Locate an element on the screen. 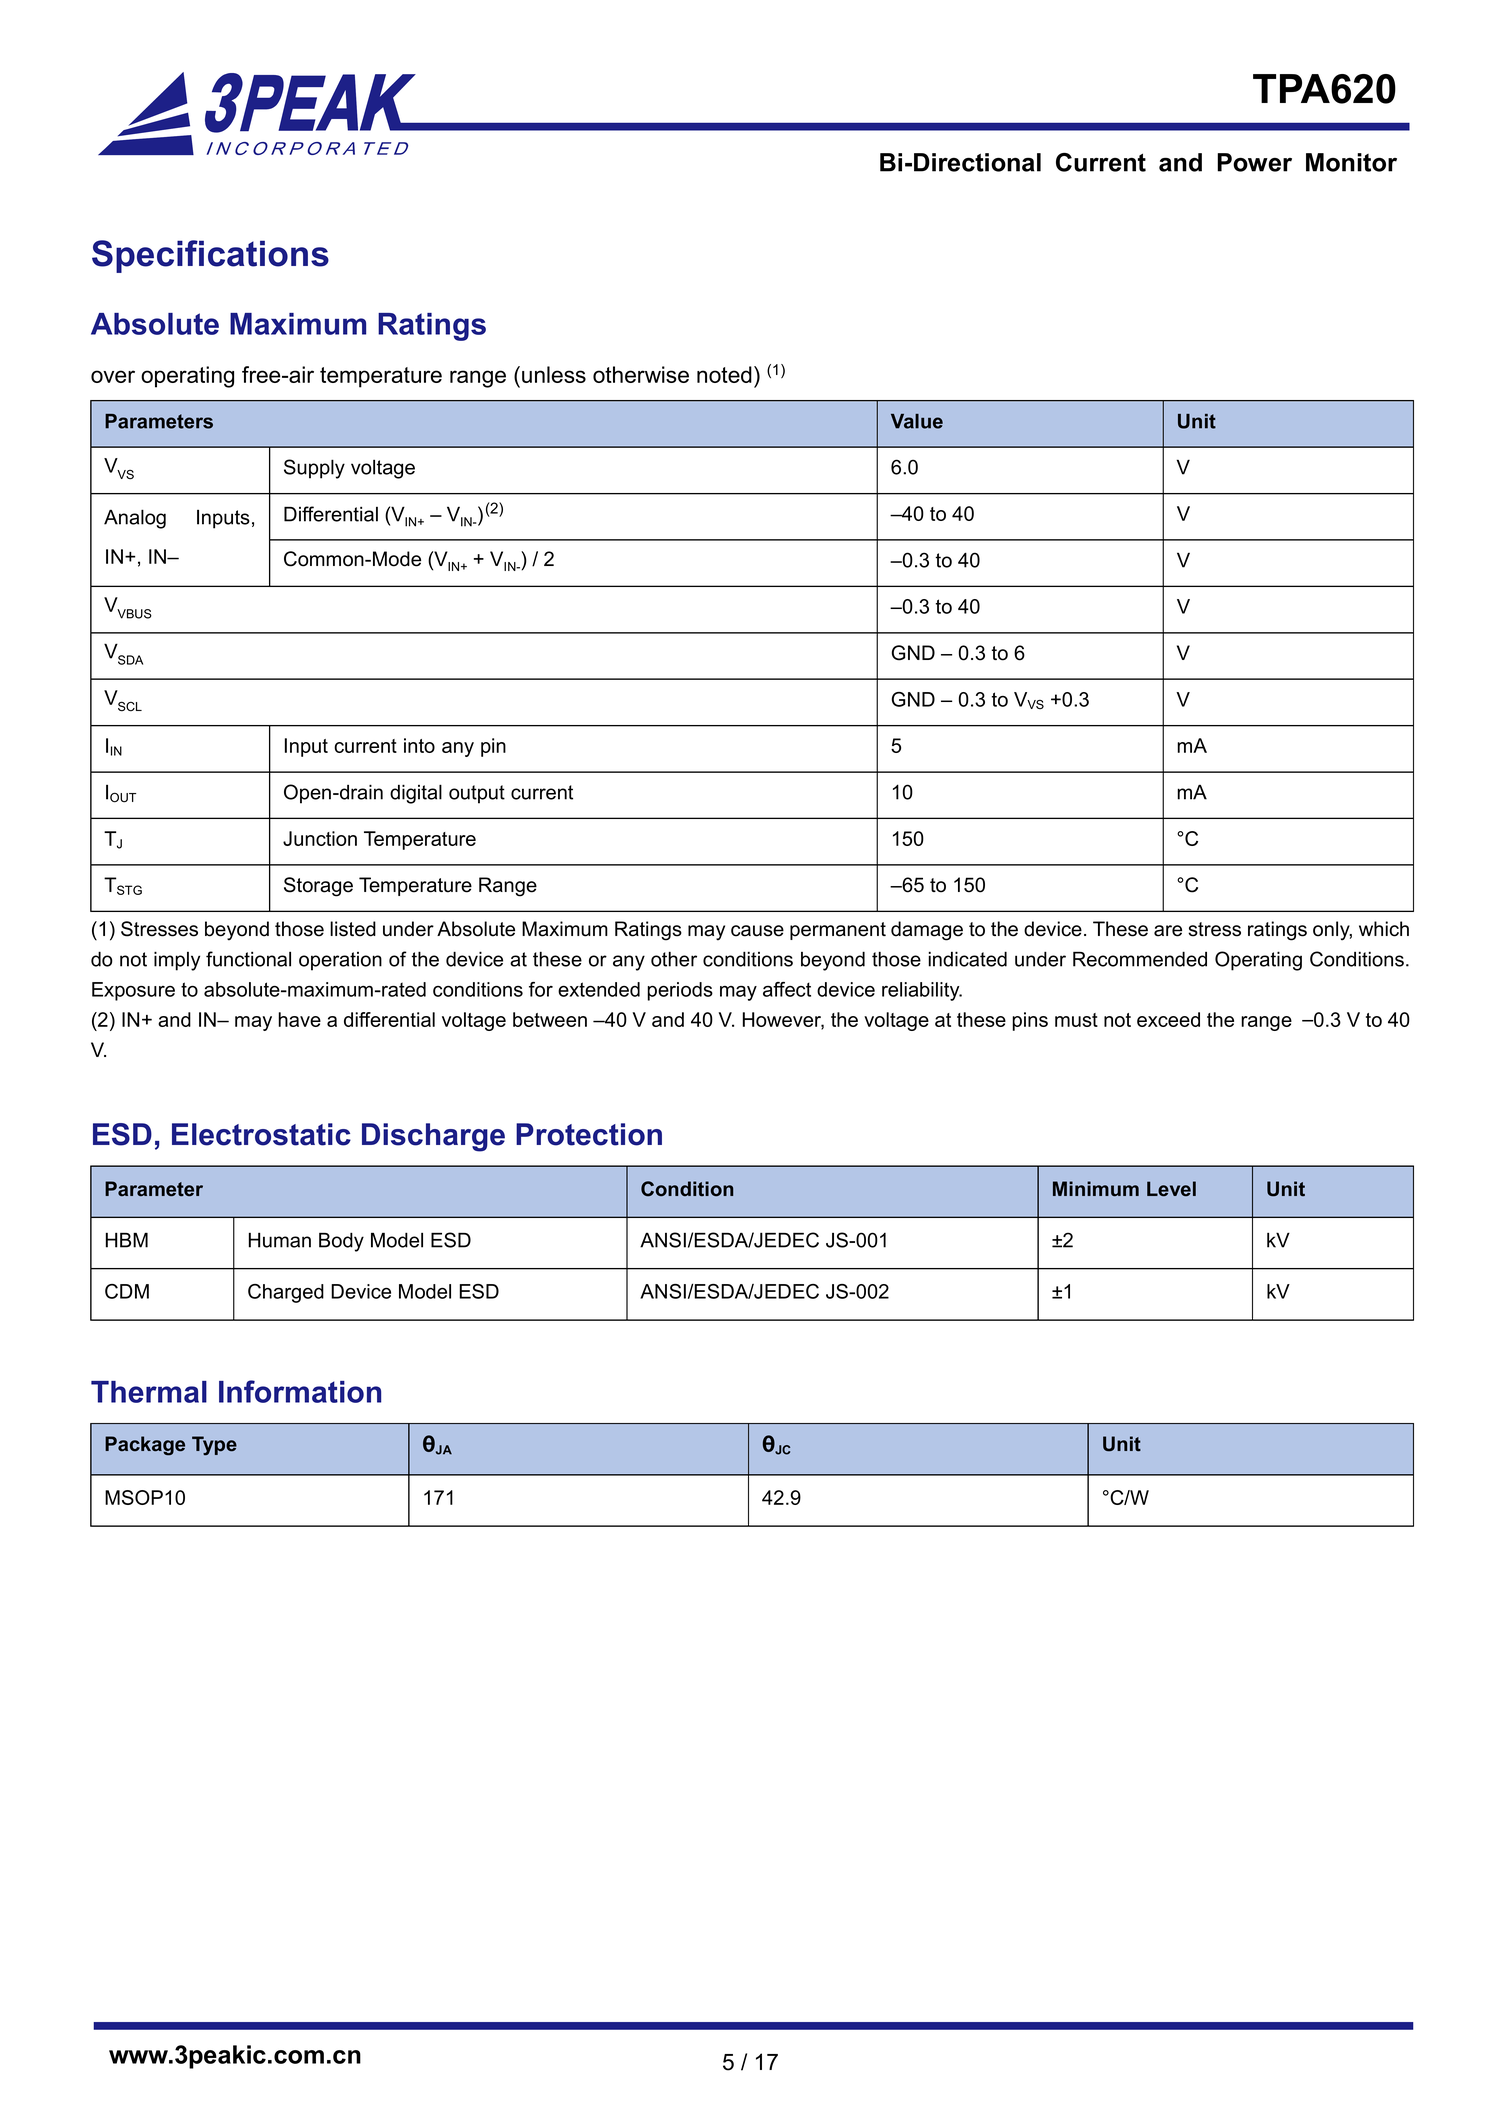 Image resolution: width=1501 pixels, height=2124 pixels. Level is located at coordinates (1171, 1188).
